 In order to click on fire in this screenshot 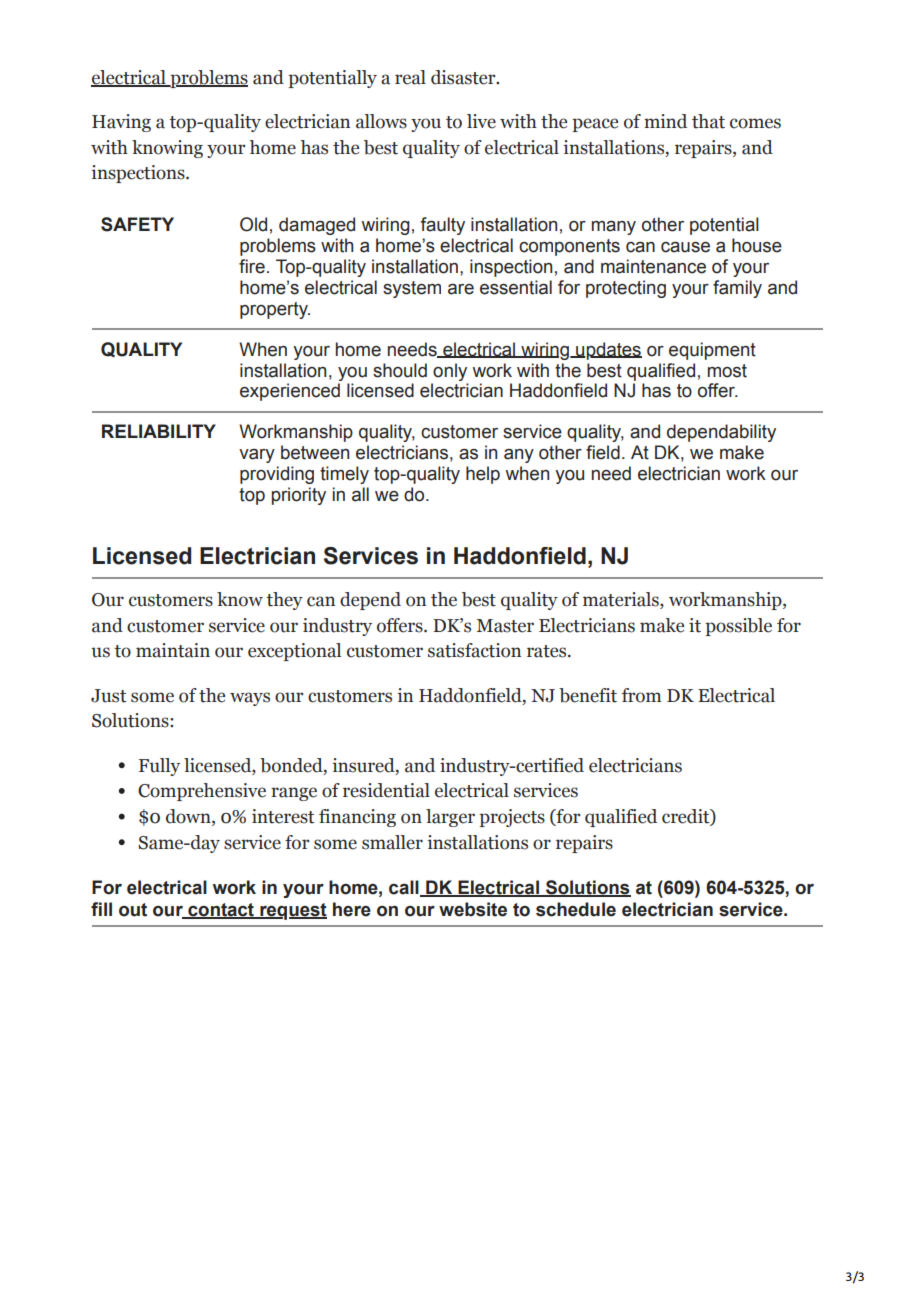, I will do `click(252, 266)`.
